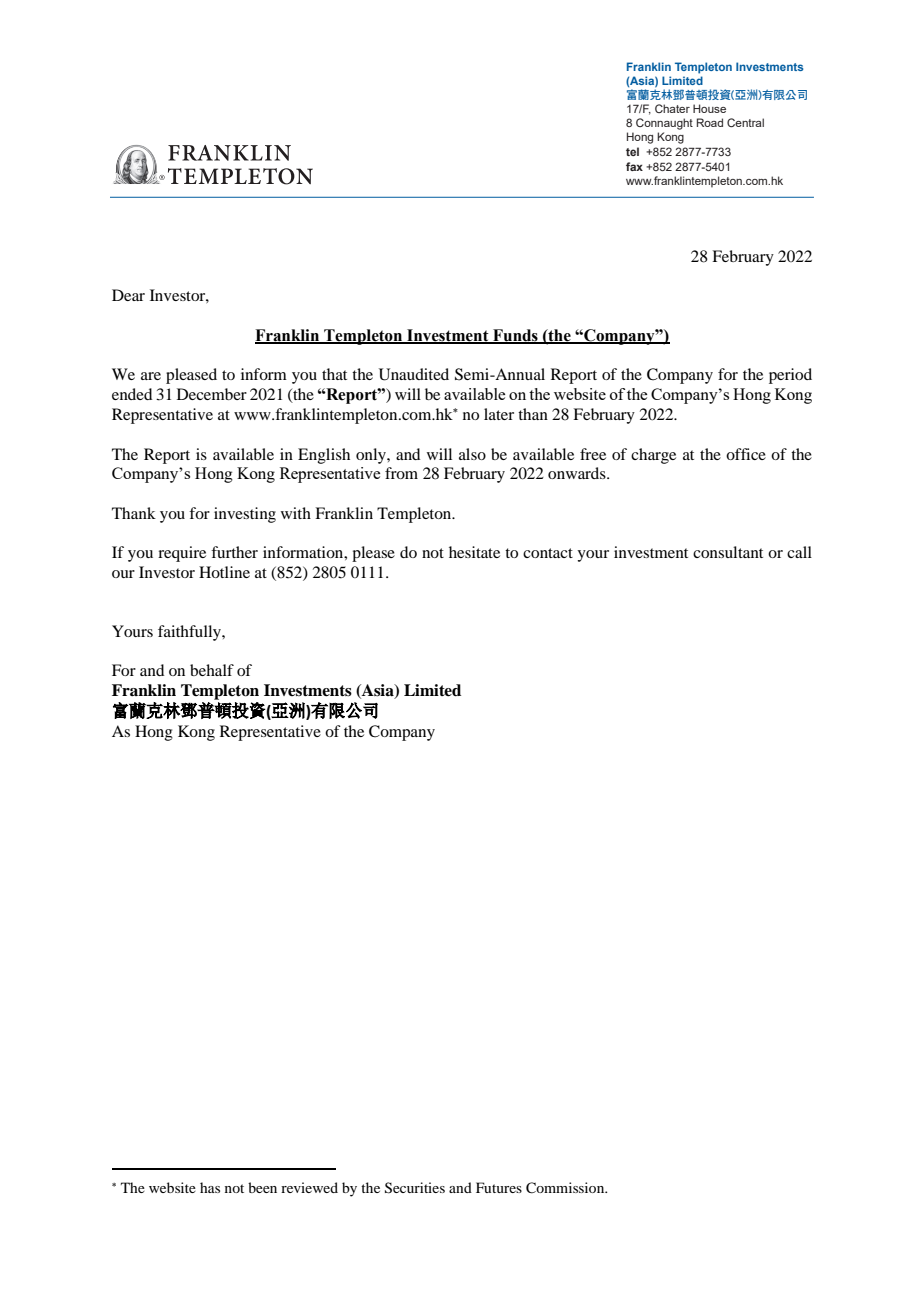  Describe the element at coordinates (472, 454) in the page. I see `also` at that location.
